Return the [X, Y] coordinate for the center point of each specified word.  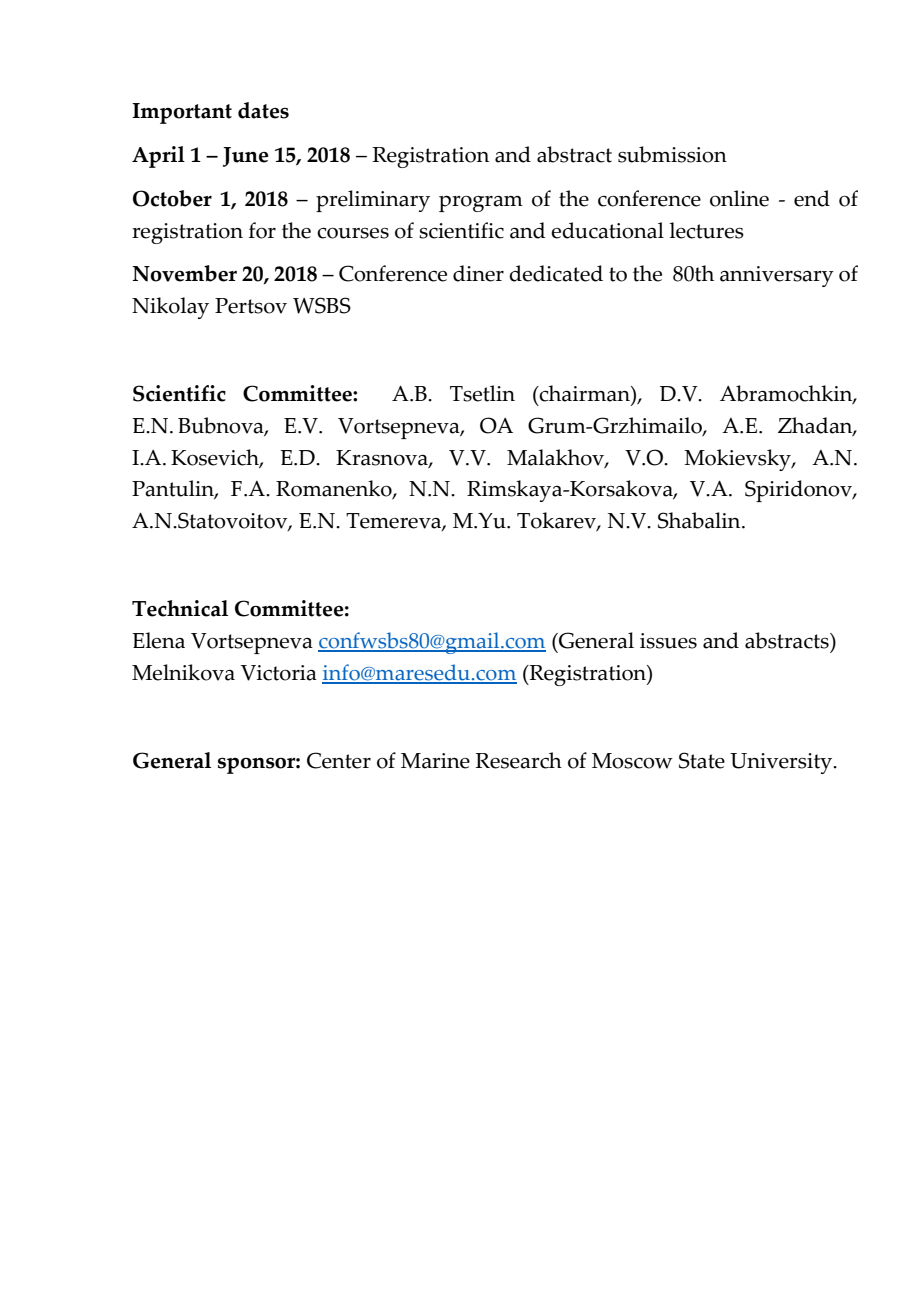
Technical [180, 608]
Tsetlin [482, 393]
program [481, 204]
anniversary [777, 276]
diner [478, 273]
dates [263, 110]
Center [339, 760]
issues [668, 641]
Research [518, 760]
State [702, 760]
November [185, 273]
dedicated [556, 273]
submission [672, 154]
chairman [585, 393]
